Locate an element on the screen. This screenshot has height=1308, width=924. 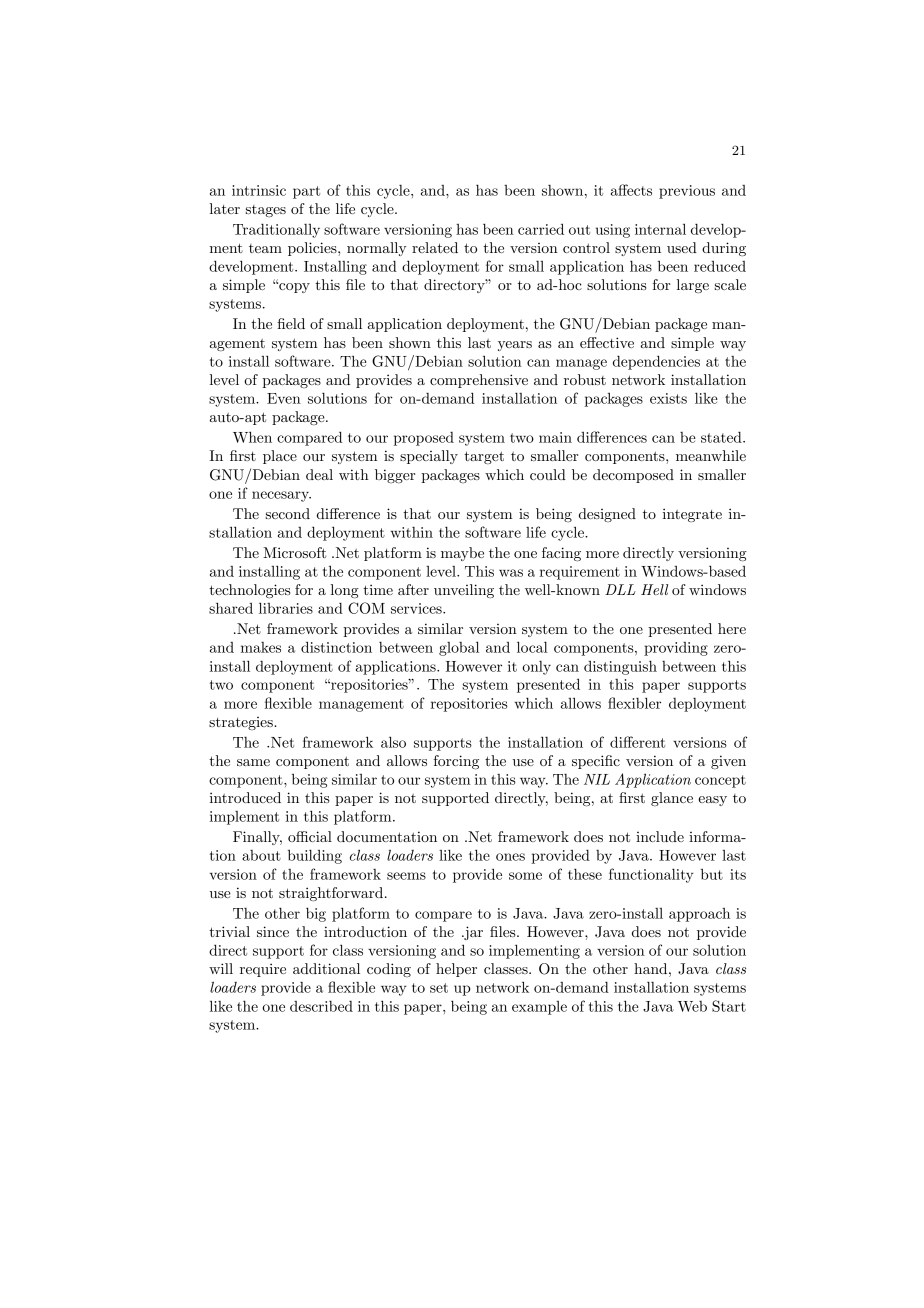
internal is located at coordinates (660, 229).
